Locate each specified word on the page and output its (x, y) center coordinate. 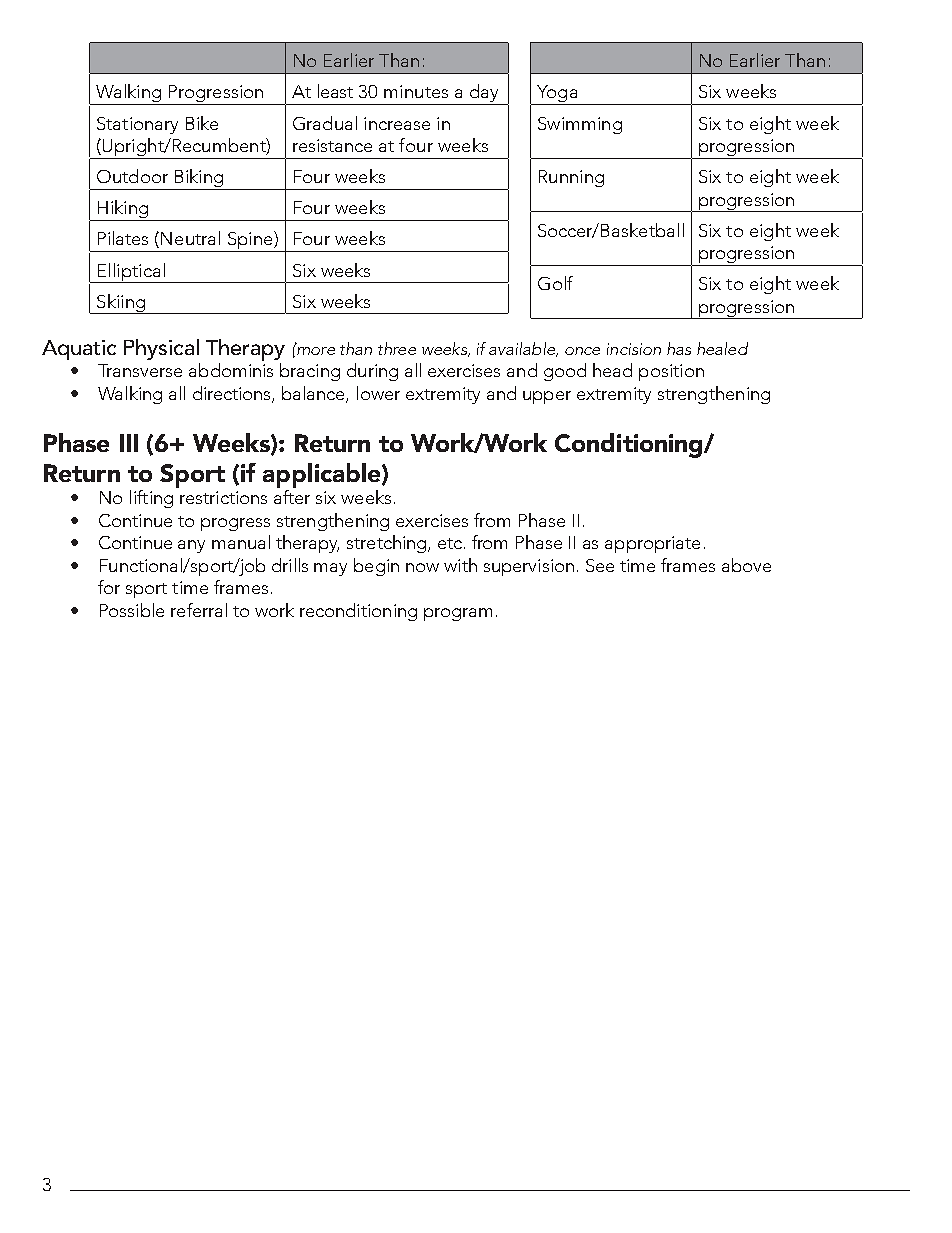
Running (571, 178)
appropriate (652, 544)
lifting (151, 499)
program (458, 614)
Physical (161, 349)
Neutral (190, 238)
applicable (323, 475)
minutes (416, 91)
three (397, 348)
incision (634, 349)
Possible (132, 610)
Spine (250, 241)
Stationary (137, 125)
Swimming (580, 125)
